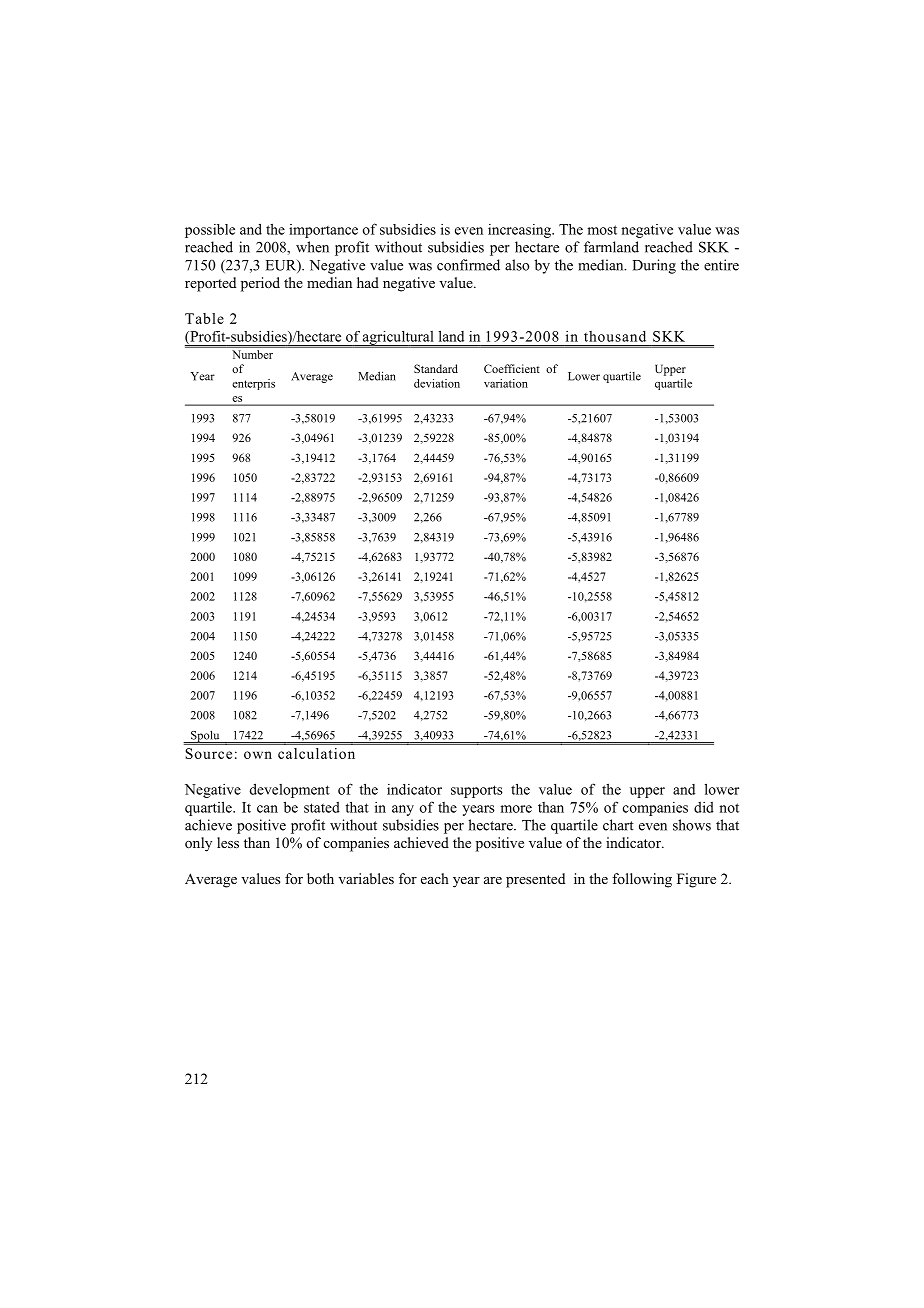 This screenshot has width=924, height=1308. Describe the element at coordinates (477, 791) in the screenshot. I see `supports` at that location.
